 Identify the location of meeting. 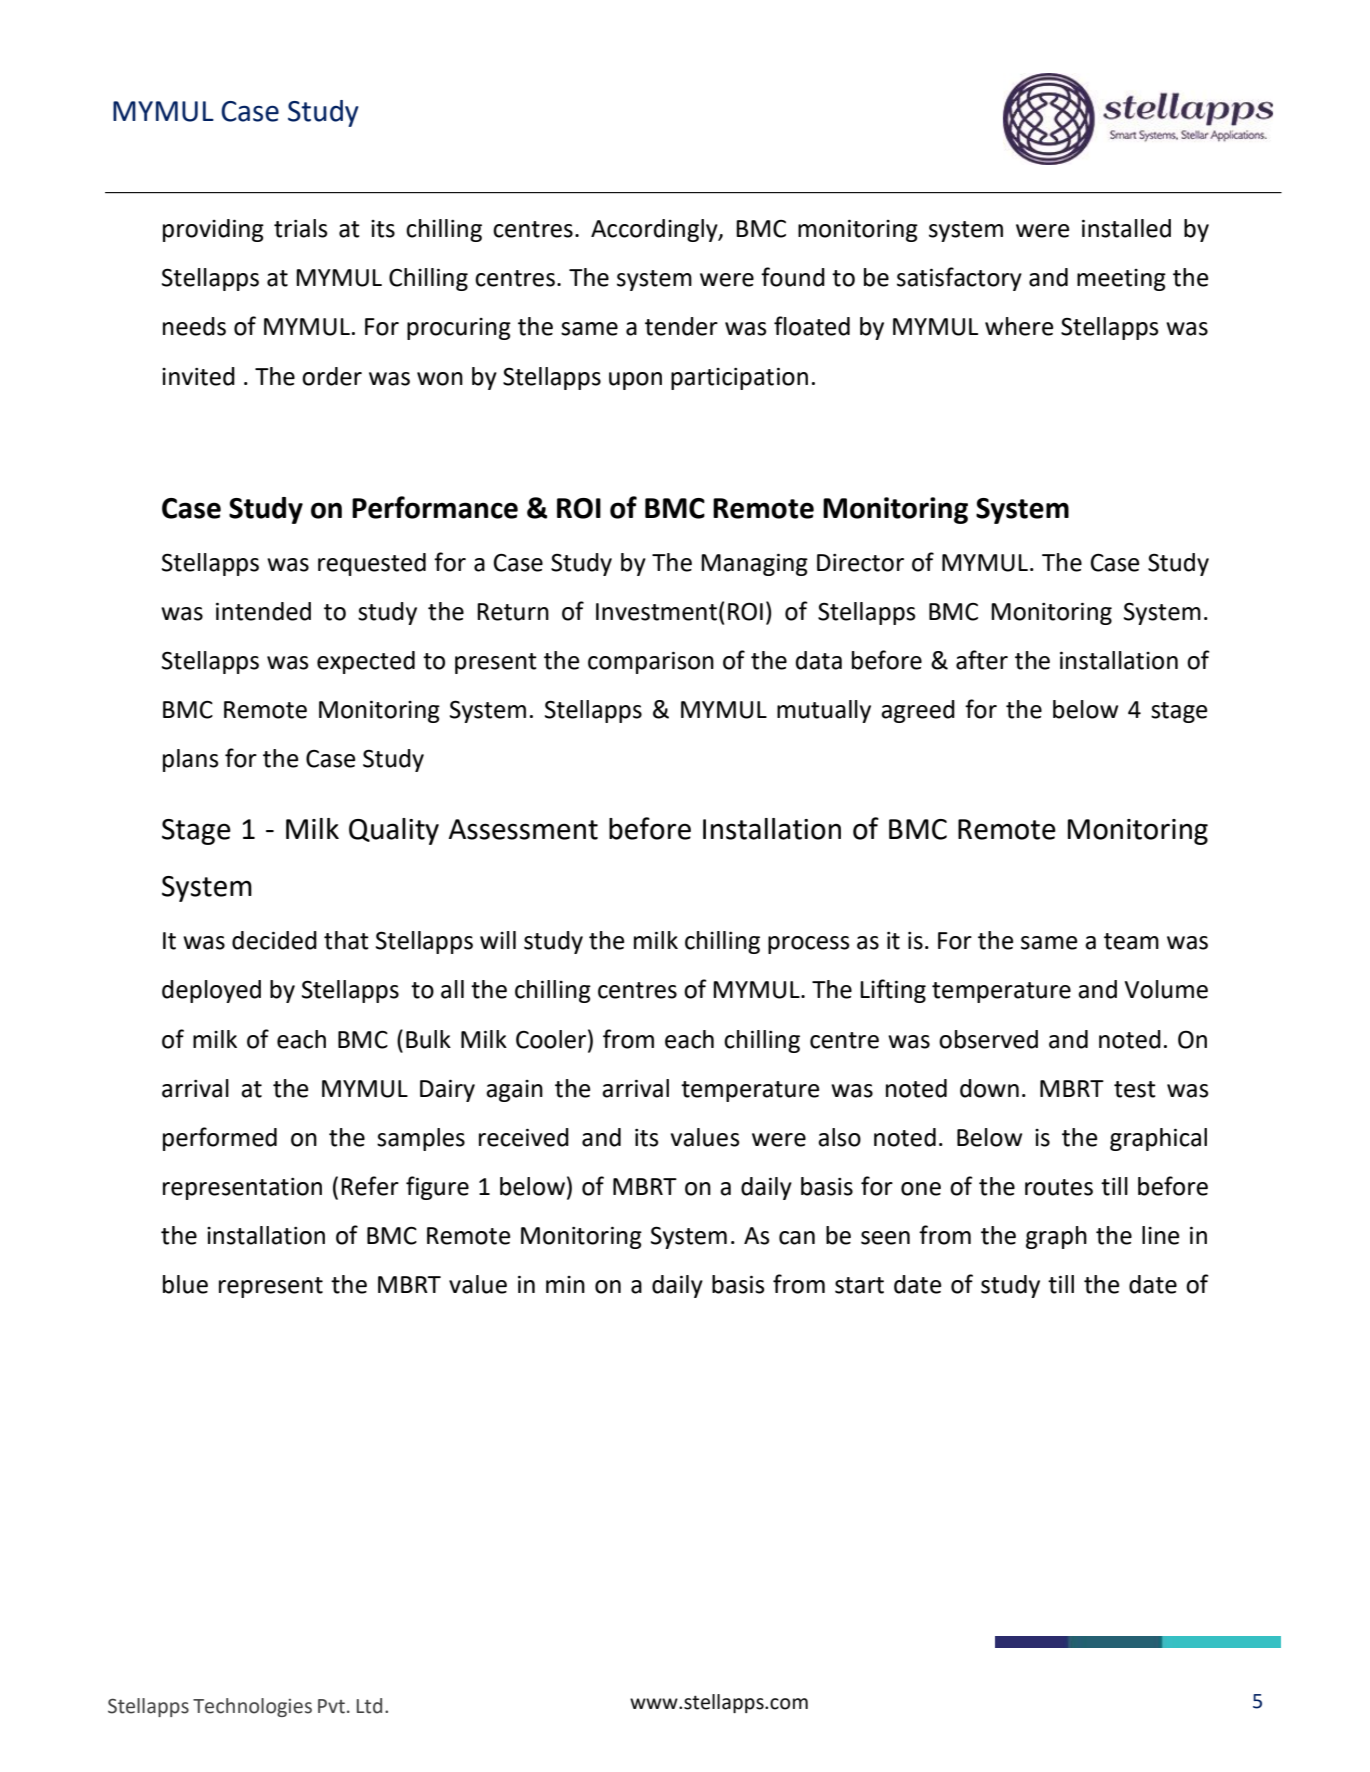
(1121, 280).
